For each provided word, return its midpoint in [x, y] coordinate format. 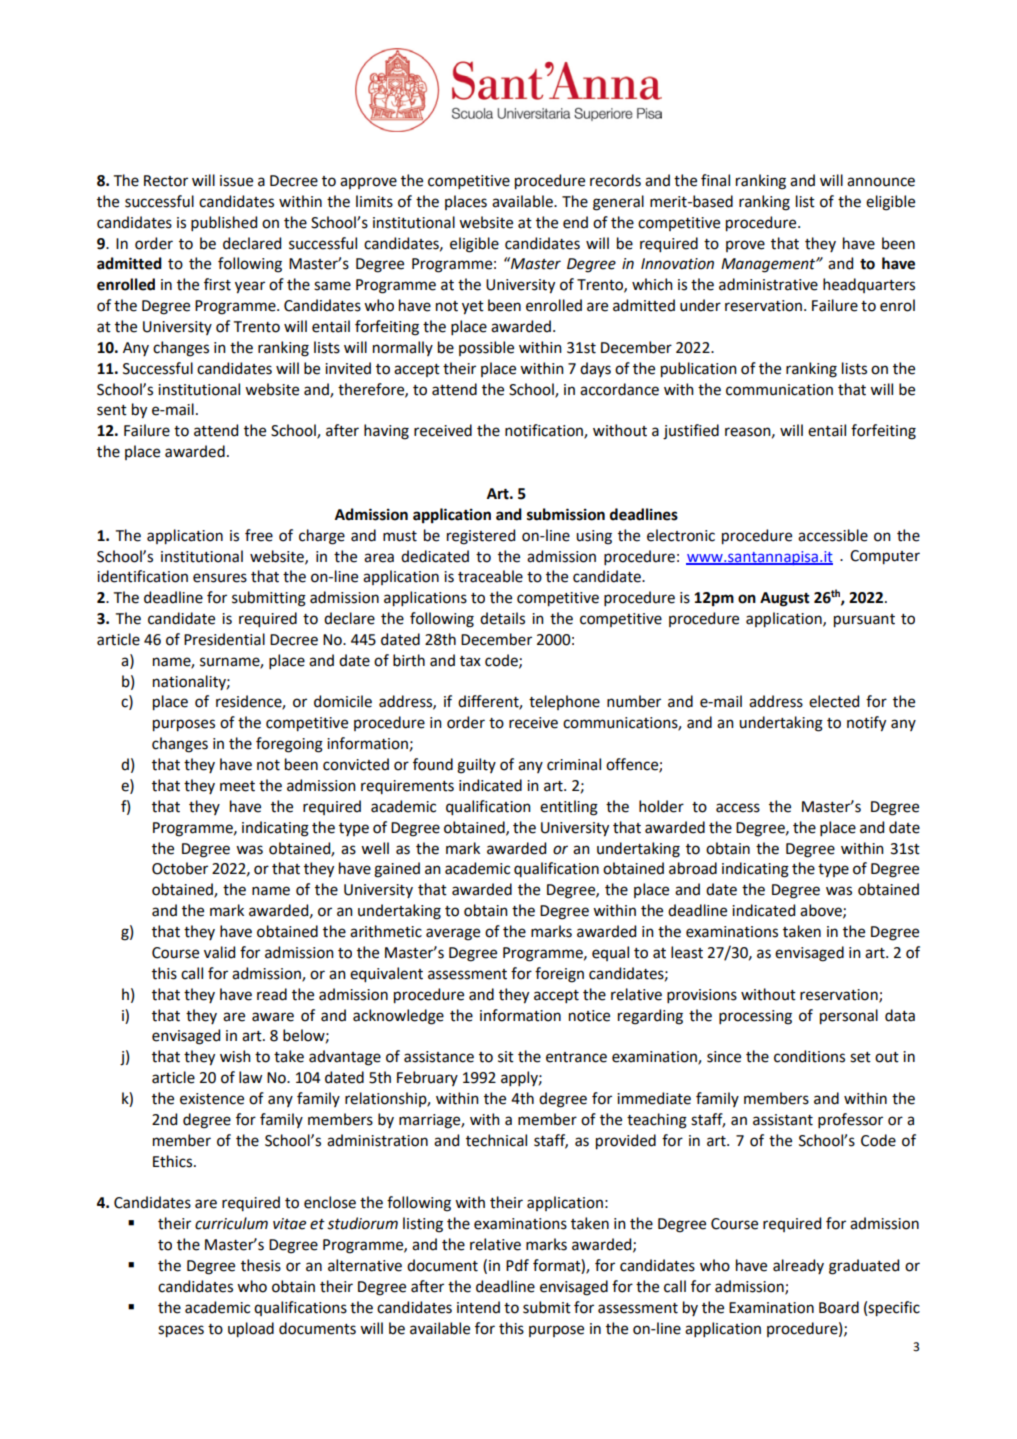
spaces [181, 1331]
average [453, 934]
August [785, 599]
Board [839, 1307]
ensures [220, 578]
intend [478, 1307]
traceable [490, 576]
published [224, 223]
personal [849, 1017]
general [618, 203]
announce [881, 182]
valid [219, 952]
